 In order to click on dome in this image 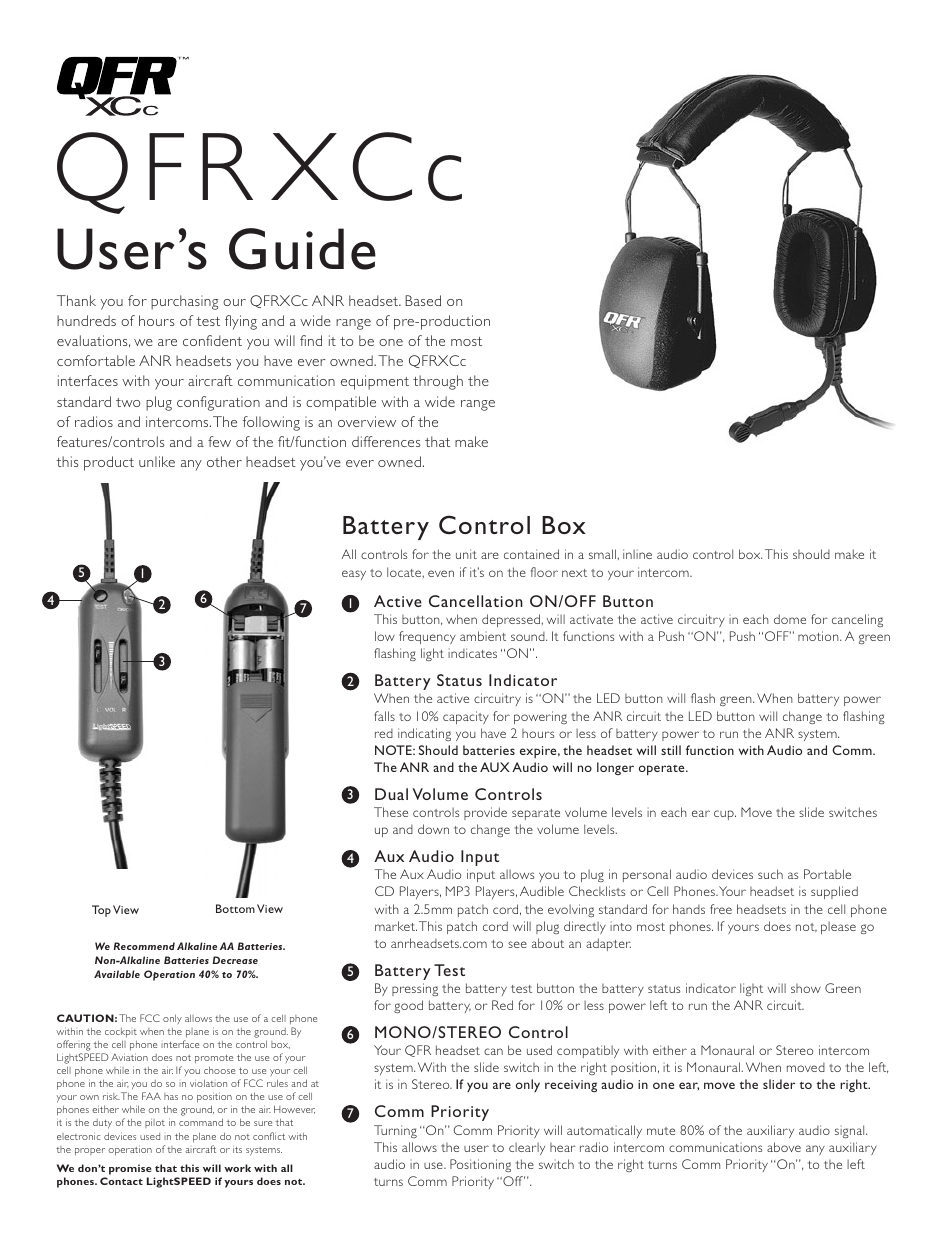, I will do `click(790, 619)`.
